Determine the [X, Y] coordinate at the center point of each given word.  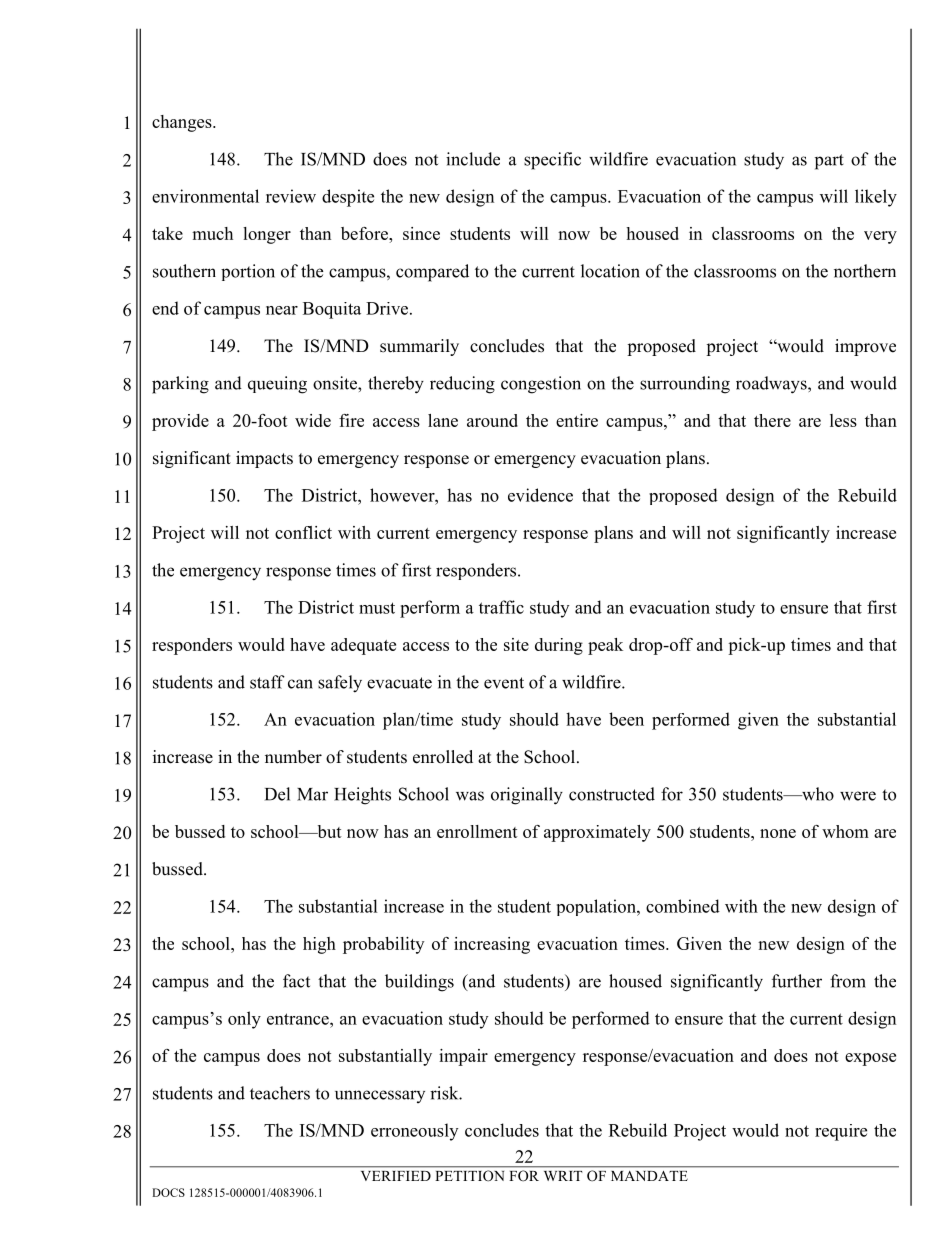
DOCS [168, 1192]
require [841, 1132]
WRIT [563, 1176]
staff [267, 682]
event [504, 683]
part [829, 162]
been [626, 719]
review [291, 196]
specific [552, 161]
